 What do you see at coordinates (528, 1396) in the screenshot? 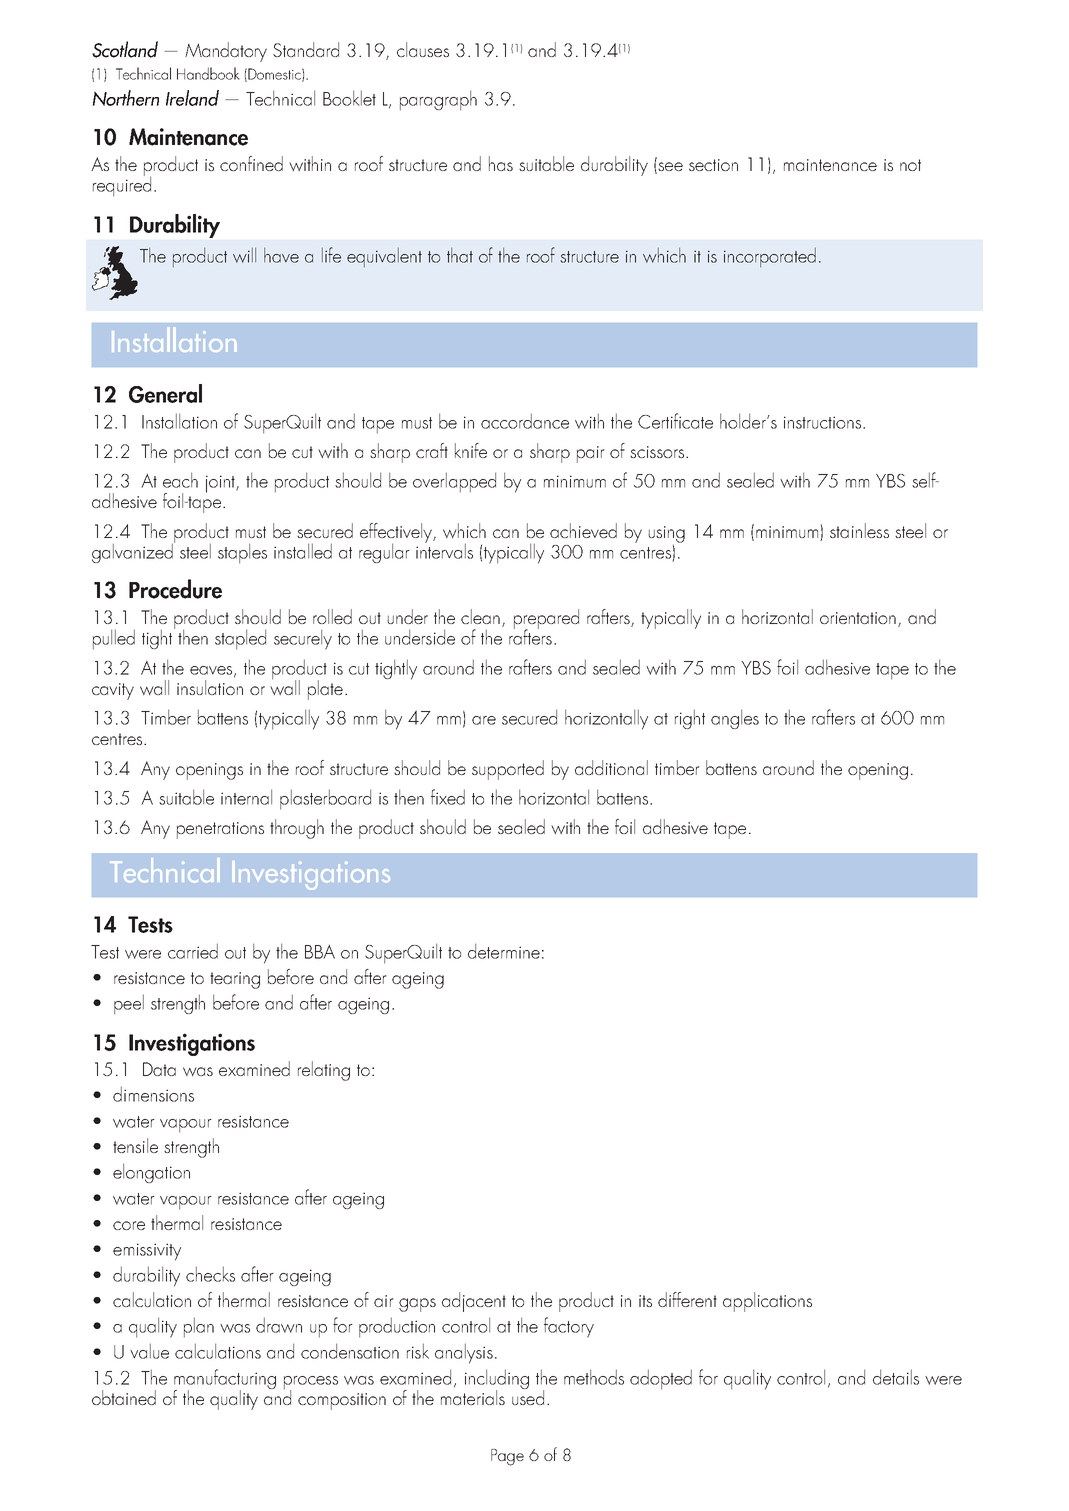
I see `used` at bounding box center [528, 1396].
